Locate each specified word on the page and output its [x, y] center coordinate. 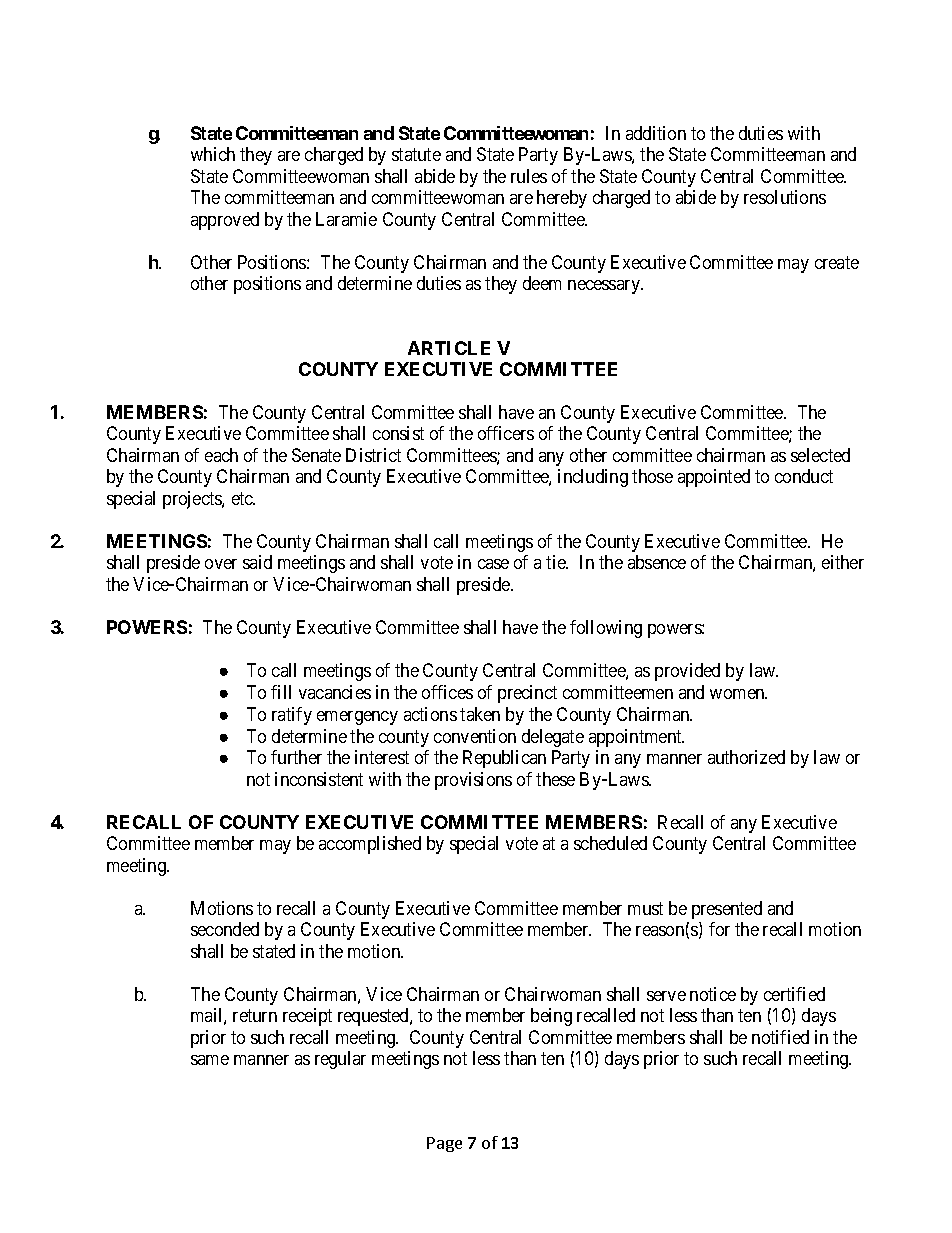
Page [444, 1144]
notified [780, 1037]
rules [529, 176]
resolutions [785, 197]
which [213, 154]
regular [340, 1060]
